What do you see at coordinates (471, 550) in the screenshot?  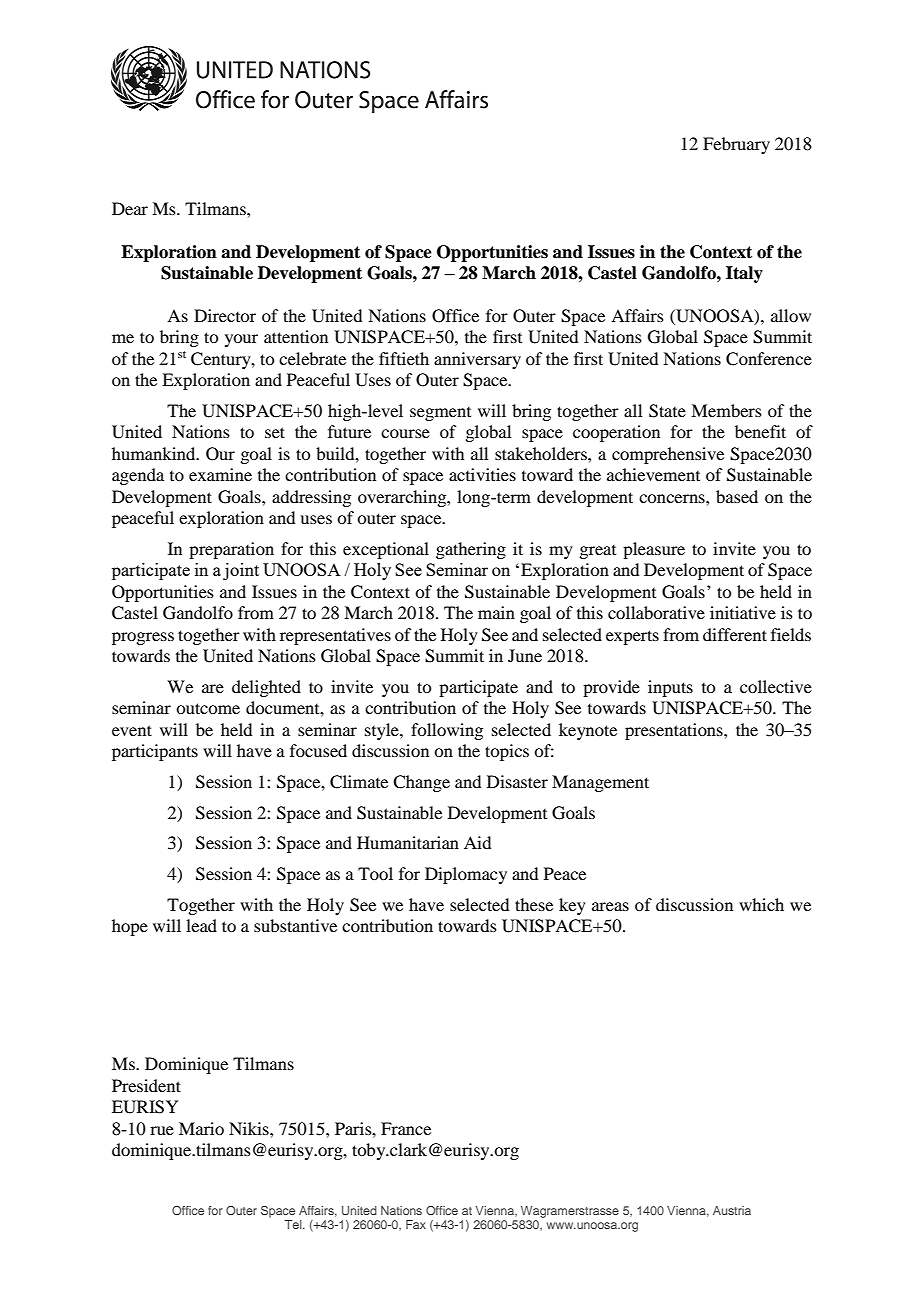 I see `gathering` at bounding box center [471, 550].
